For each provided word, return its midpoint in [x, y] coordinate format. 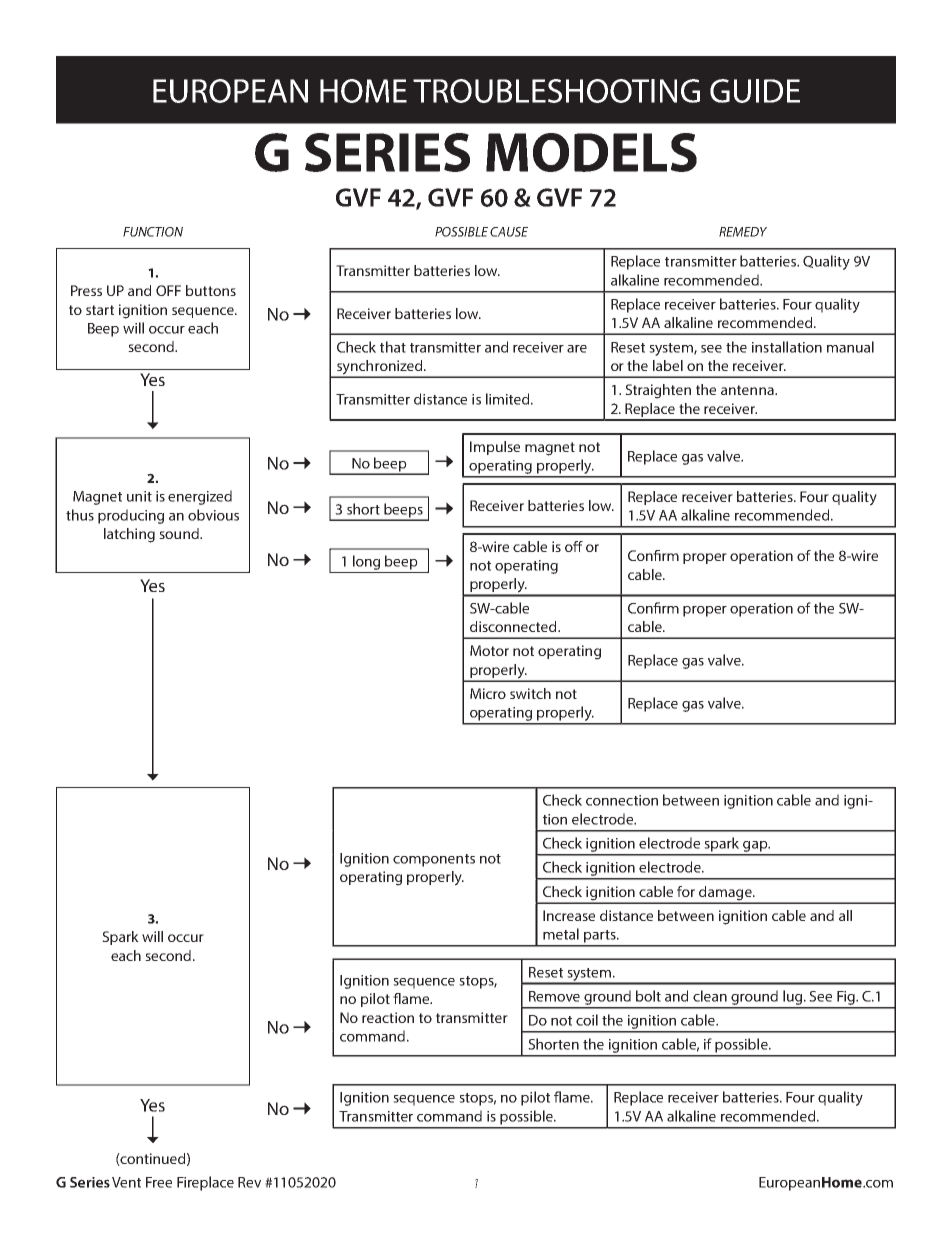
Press [86, 290]
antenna [748, 390]
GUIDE [755, 91]
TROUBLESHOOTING [556, 91]
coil [587, 1020]
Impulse [495, 448]
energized [200, 497]
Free [159, 1182]
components [434, 860]
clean [710, 996]
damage [725, 894]
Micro [488, 693]
